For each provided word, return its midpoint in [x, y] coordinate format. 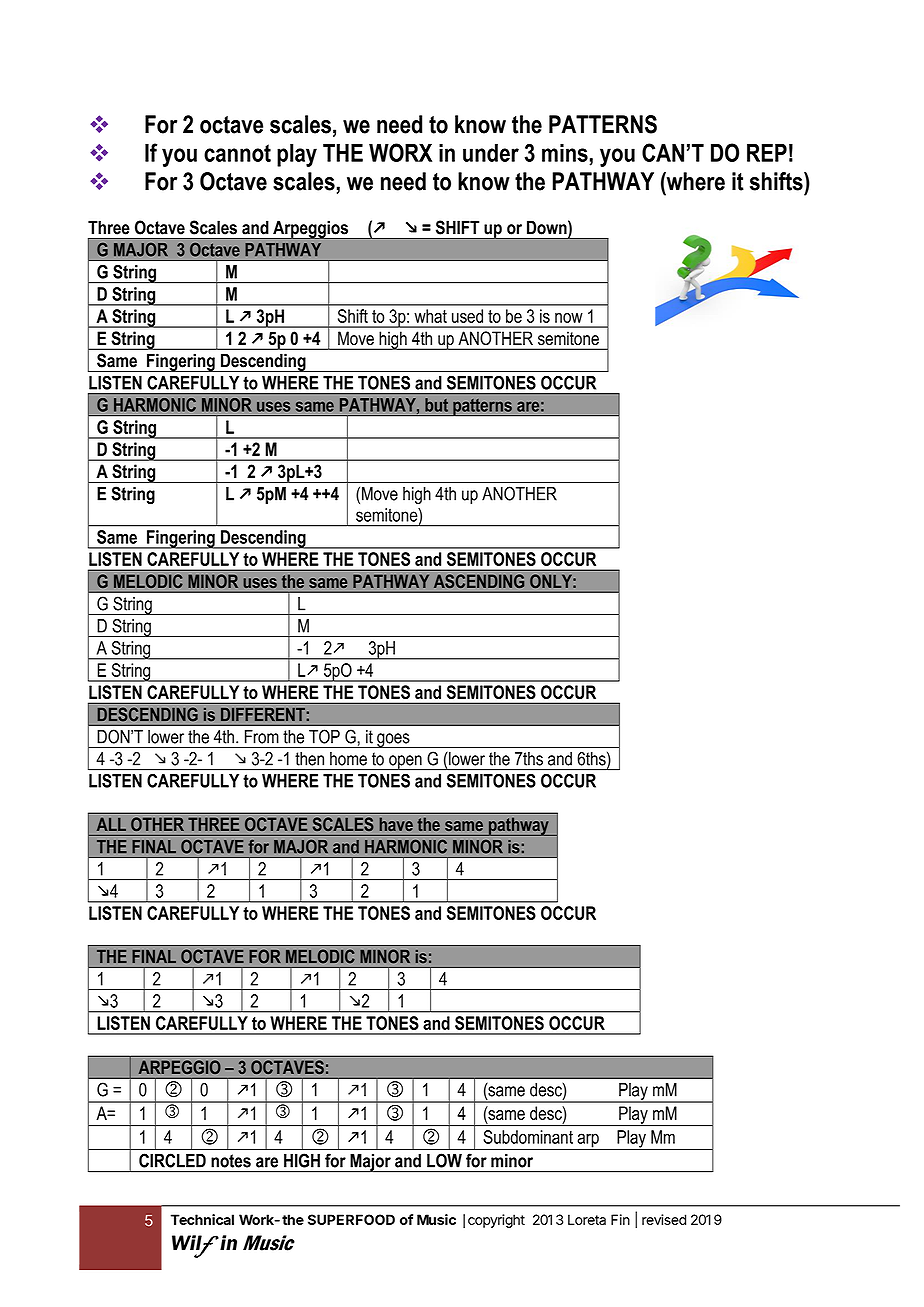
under [491, 153]
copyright [496, 1221]
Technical [202, 1219]
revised [664, 1219]
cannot [237, 153]
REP [767, 153]
